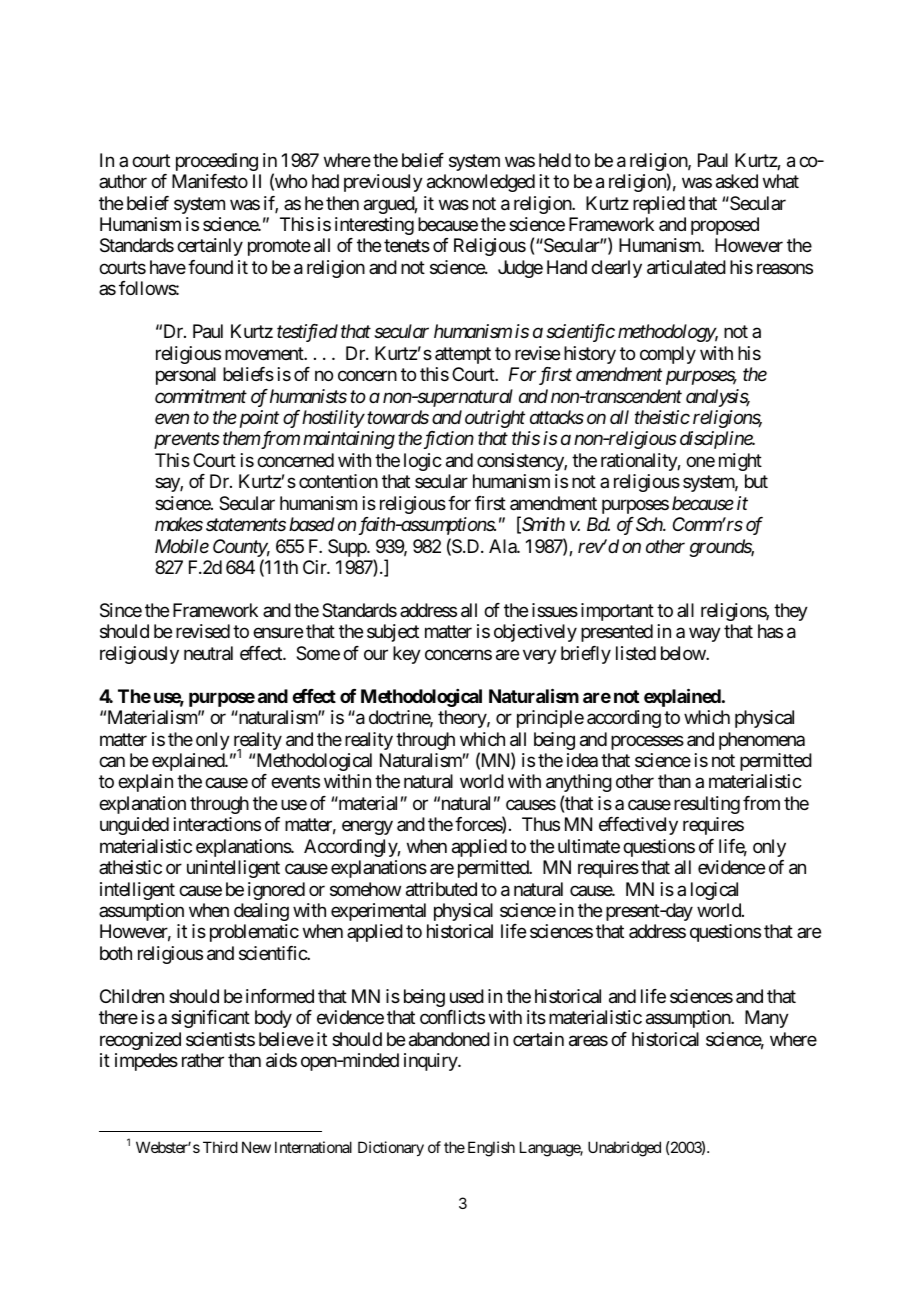 The width and height of the page is (924, 1308). Describe the element at coordinates (312, 524) in the page. I see `based` at that location.
